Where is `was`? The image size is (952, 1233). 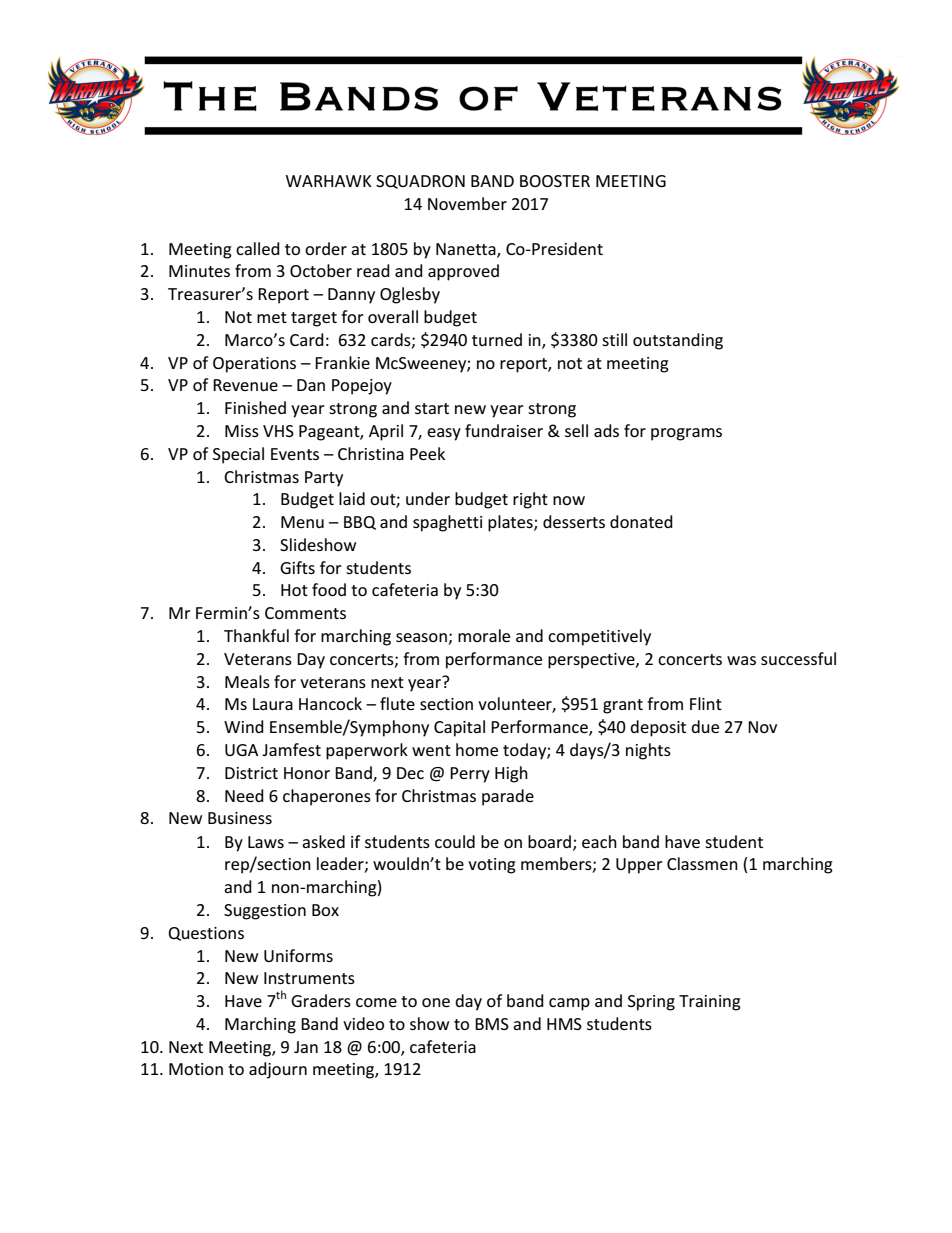 was is located at coordinates (741, 660).
